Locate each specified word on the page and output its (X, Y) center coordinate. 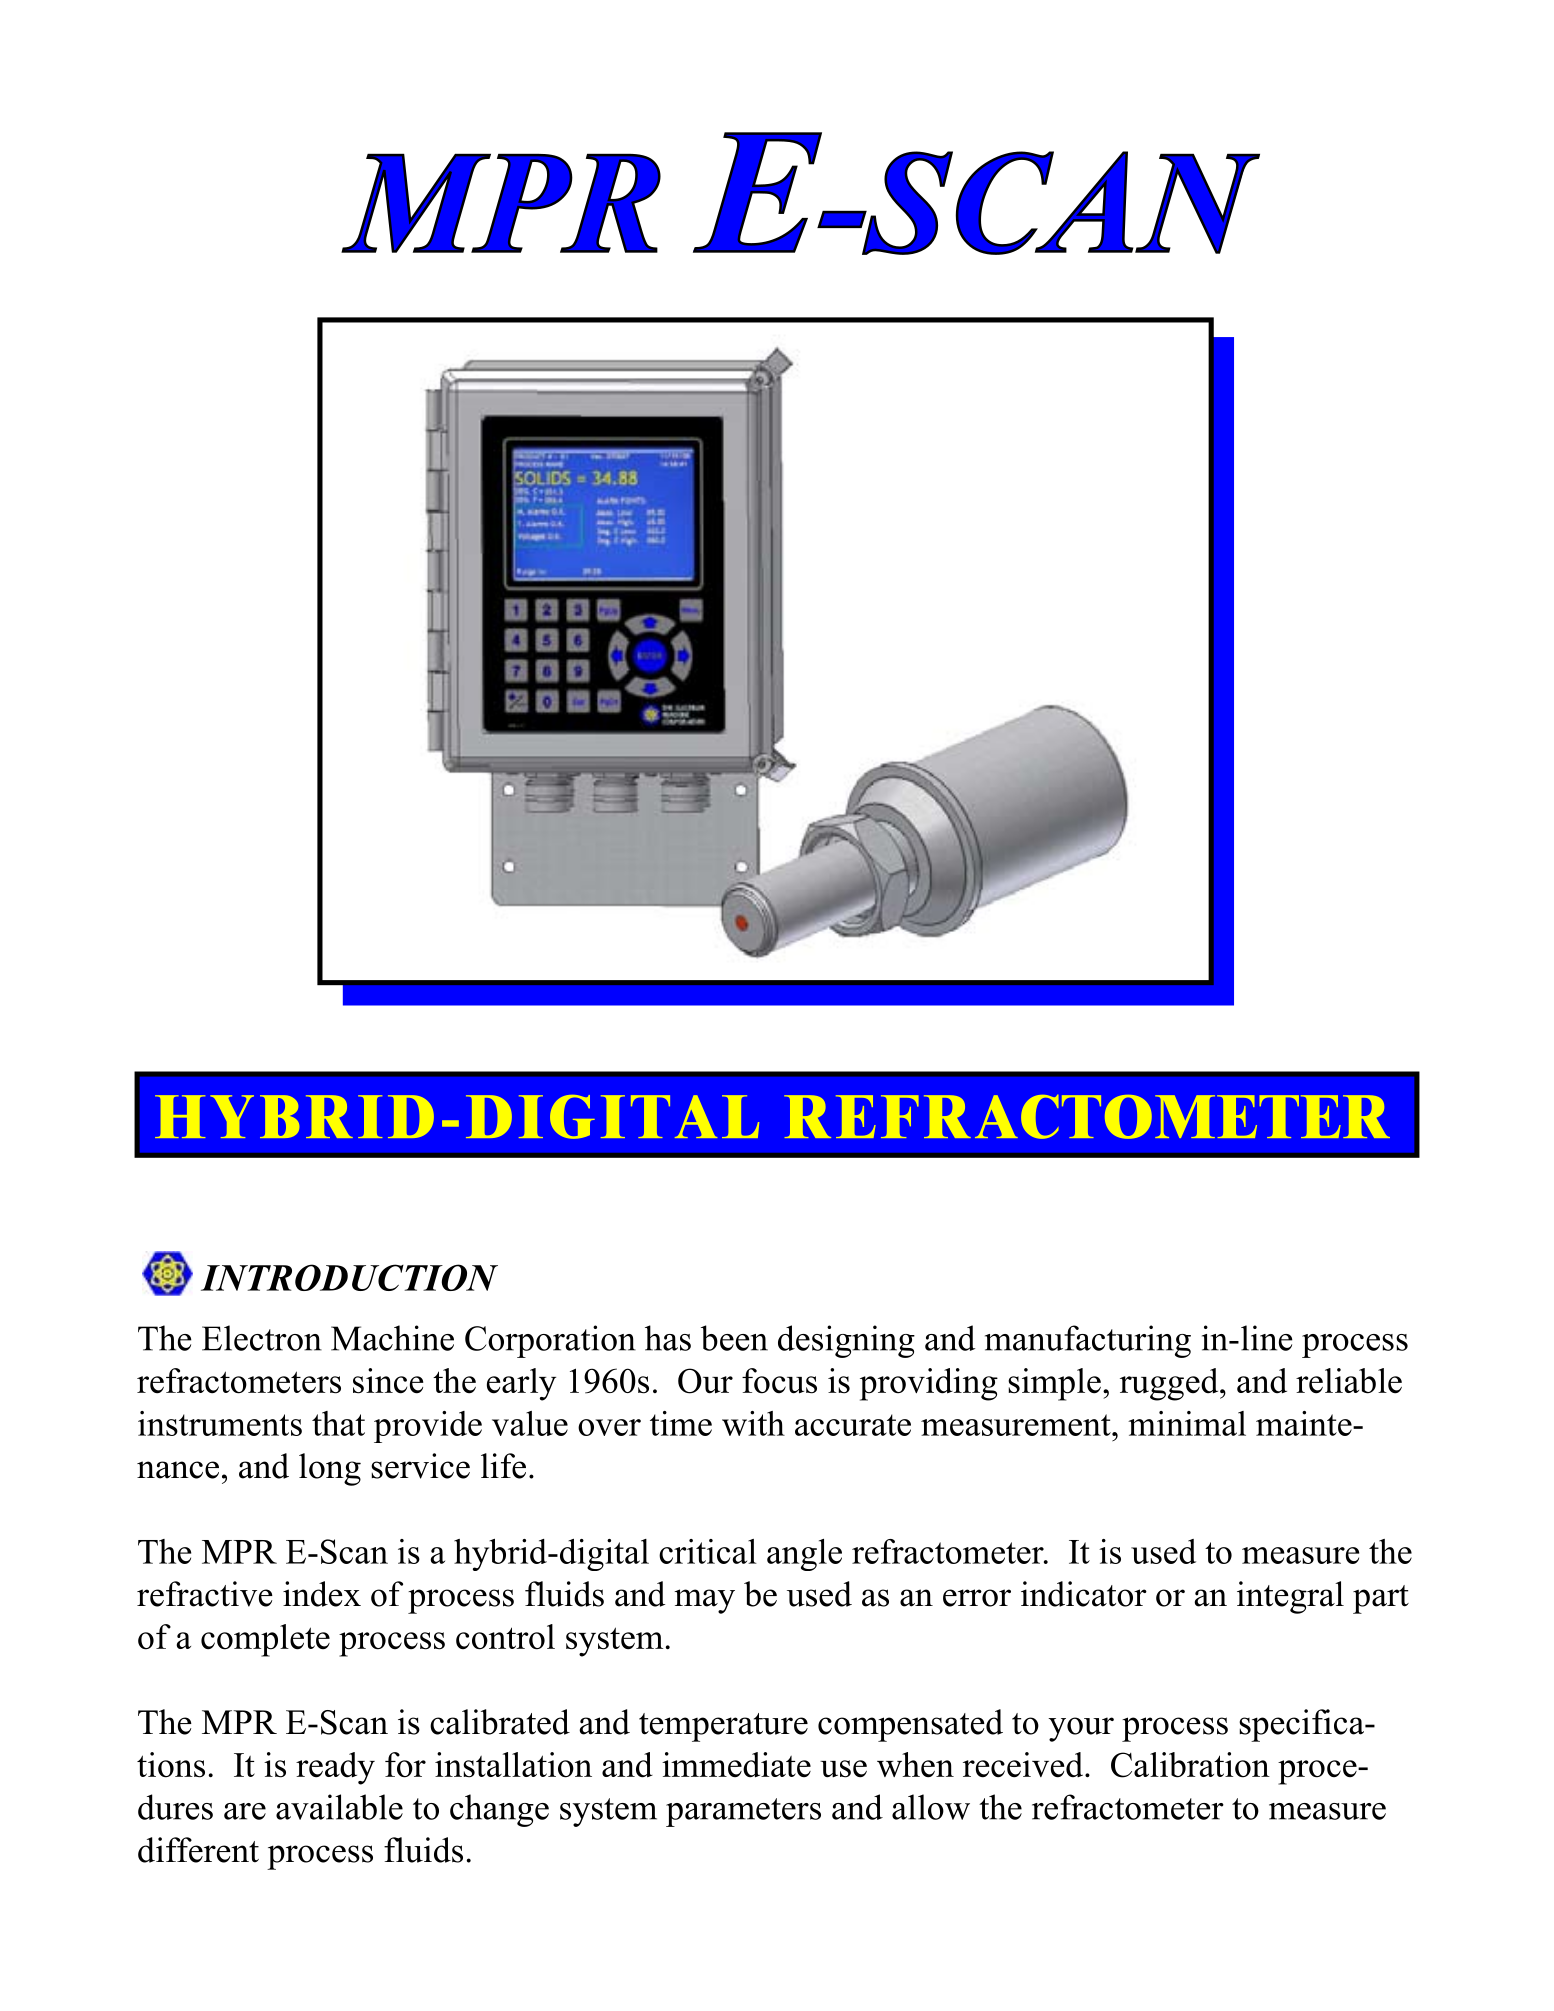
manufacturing (1088, 1341)
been (734, 1338)
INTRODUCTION (349, 1277)
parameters (743, 1812)
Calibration (1190, 1765)
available (339, 1807)
